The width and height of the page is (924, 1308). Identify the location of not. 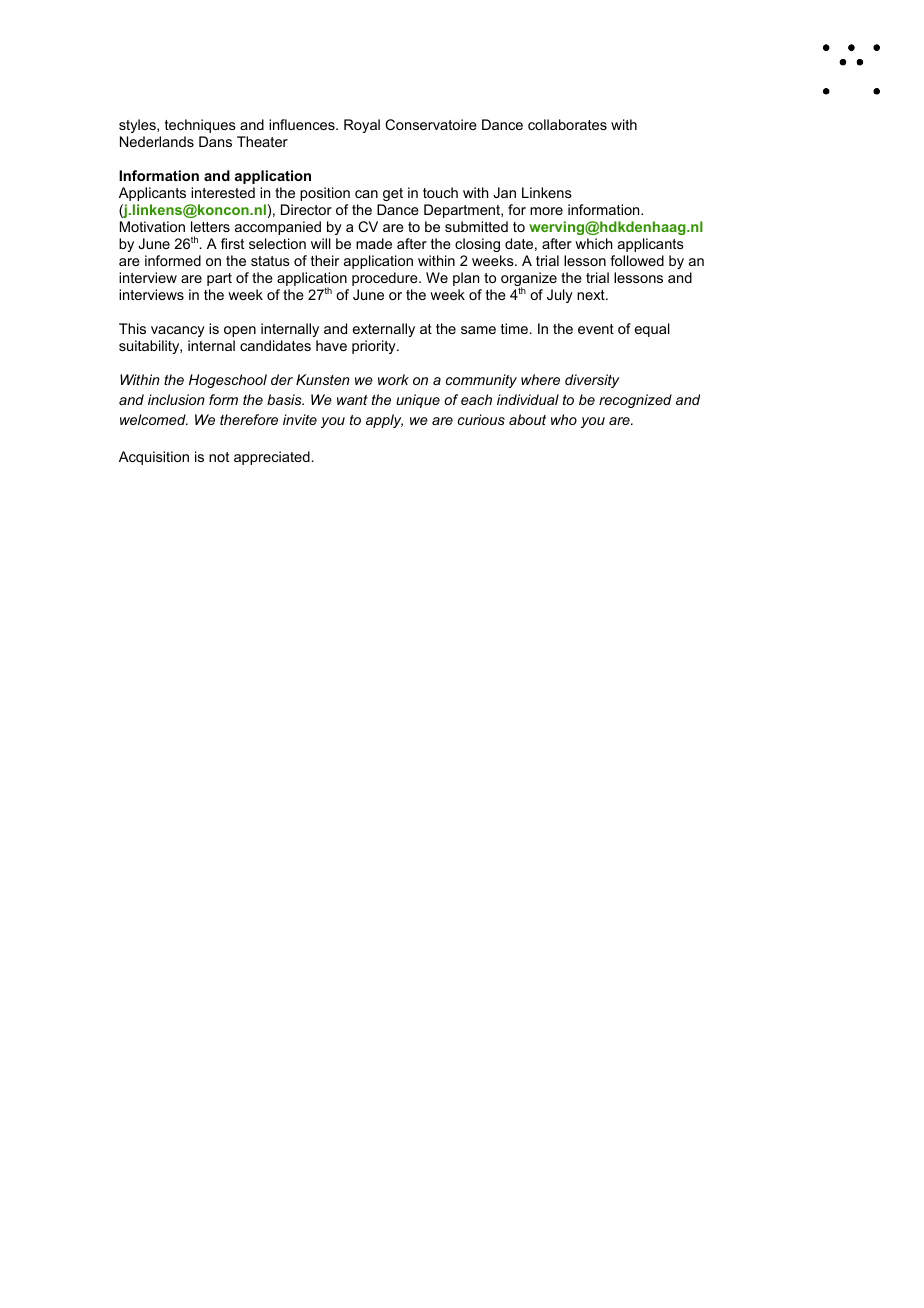
(219, 457).
